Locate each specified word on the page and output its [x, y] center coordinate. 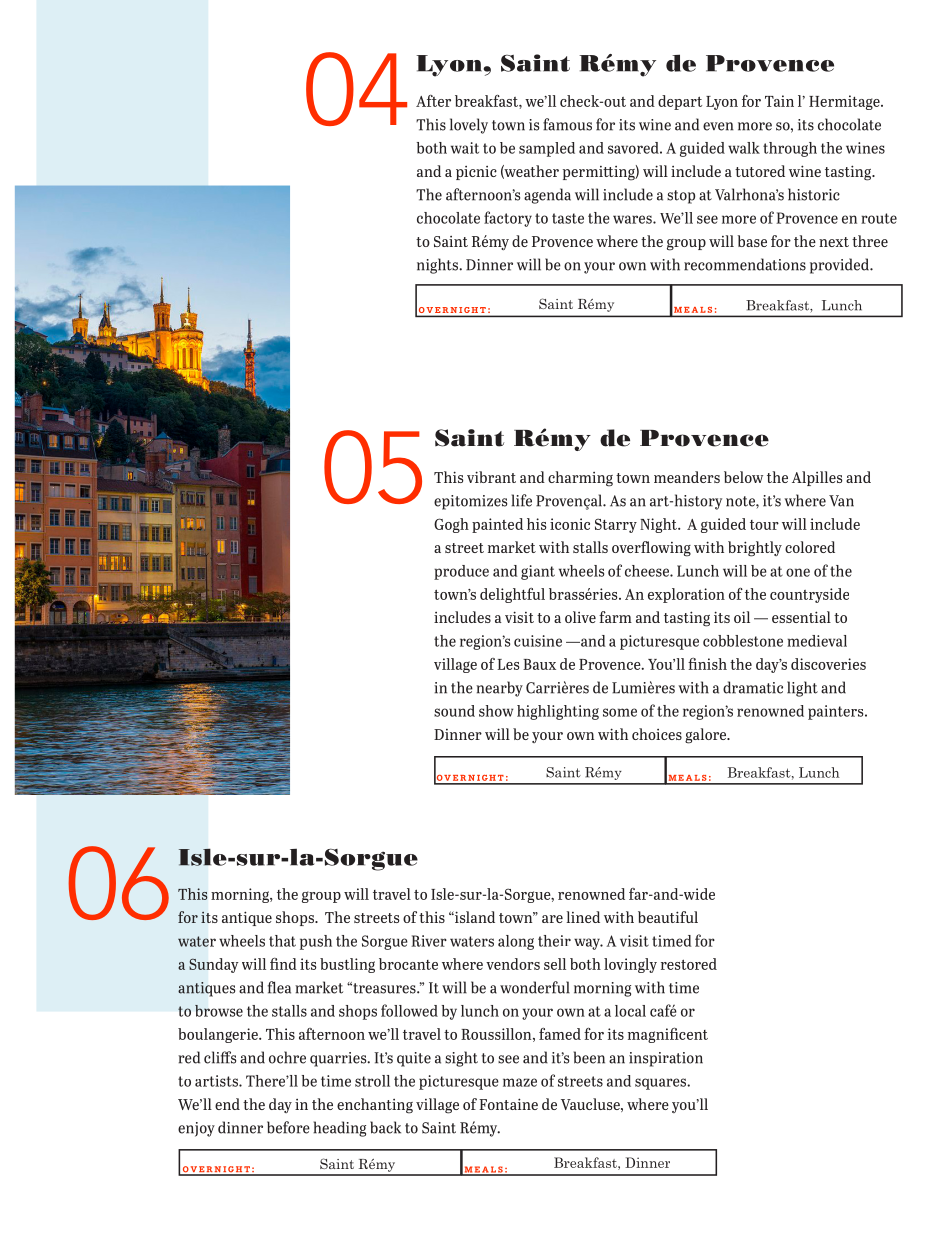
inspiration [666, 1059]
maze [520, 1082]
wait [465, 148]
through [790, 149]
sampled [547, 149]
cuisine [538, 641]
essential [801, 617]
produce [461, 572]
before [288, 1127]
